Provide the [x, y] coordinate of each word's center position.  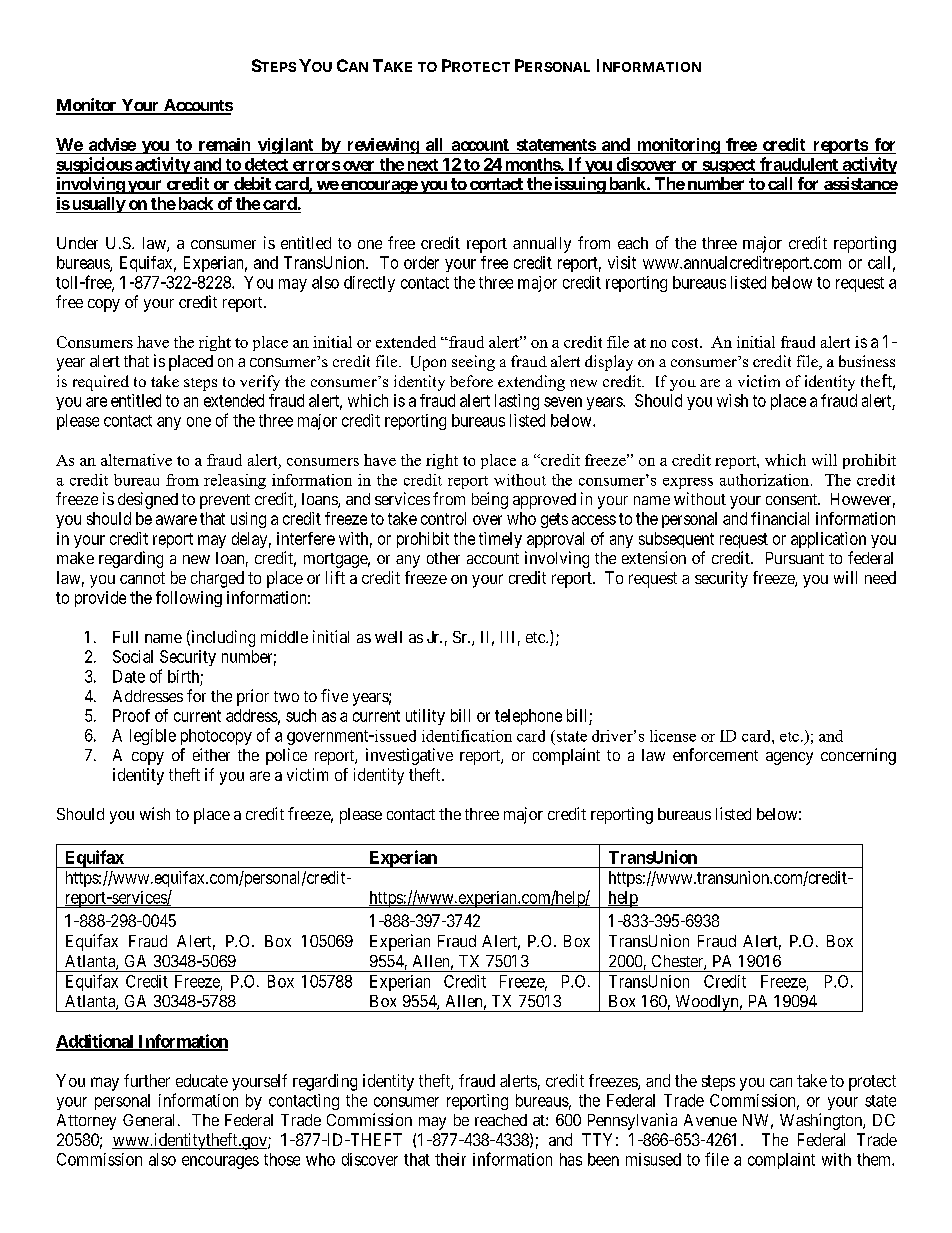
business [867, 361]
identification [467, 736]
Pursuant [795, 558]
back [195, 205]
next [422, 166]
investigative [409, 756]
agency [789, 758]
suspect [729, 166]
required [101, 383]
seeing [473, 363]
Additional [96, 1042]
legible [153, 737]
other [443, 558]
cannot [142, 578]
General [151, 1120]
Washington [822, 1121]
